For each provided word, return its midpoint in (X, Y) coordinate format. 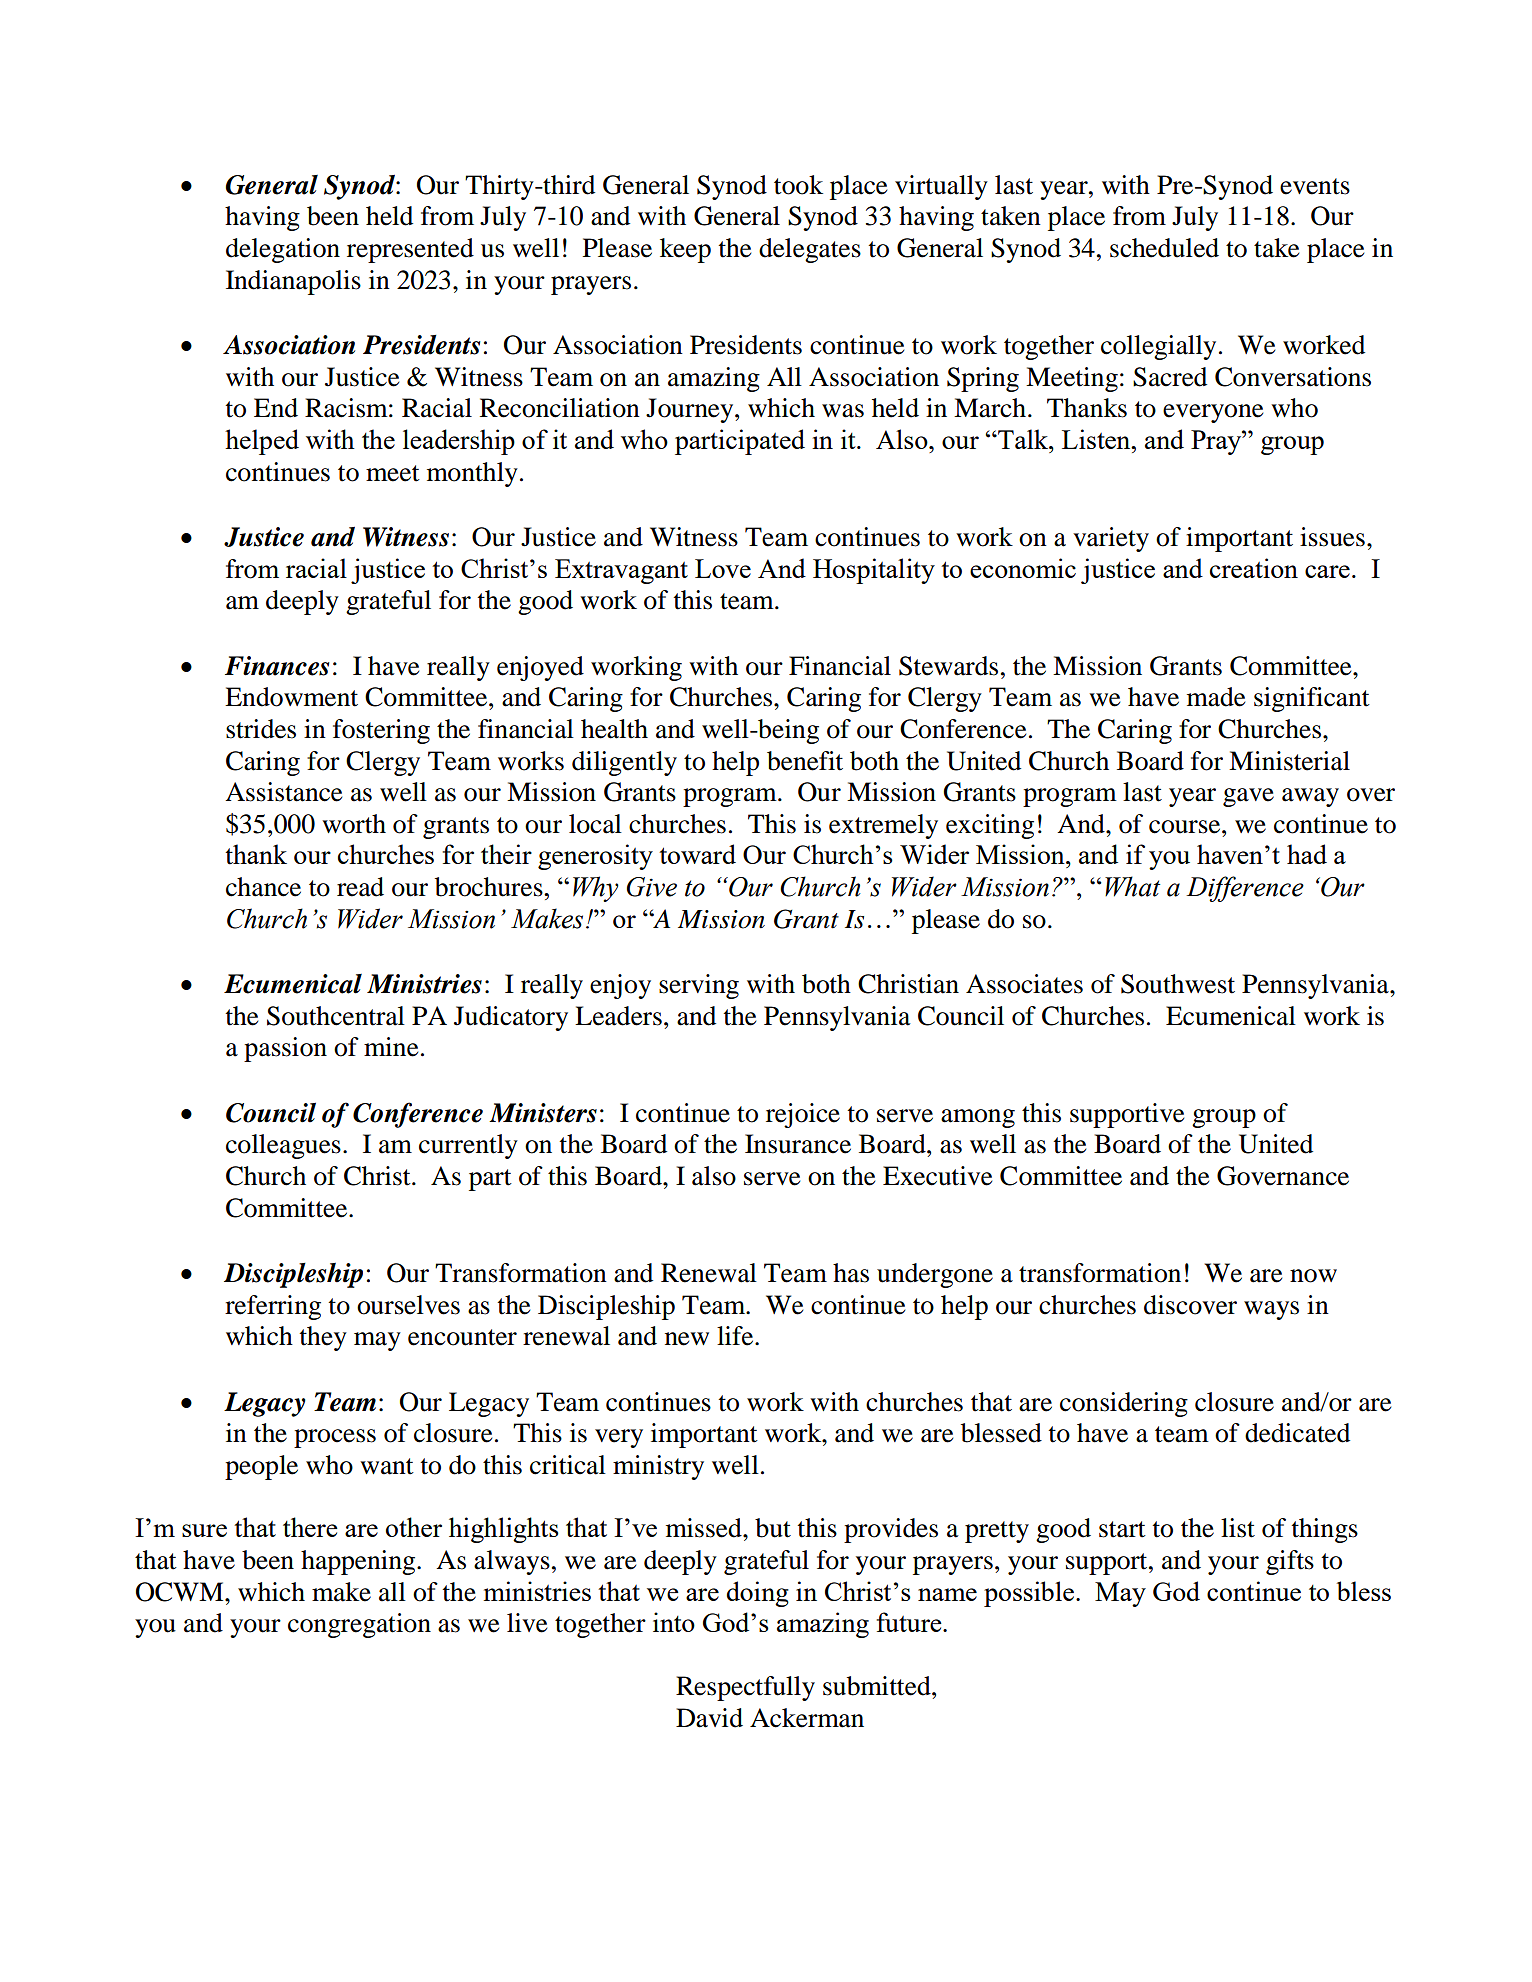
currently (468, 1146)
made (1216, 697)
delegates (810, 250)
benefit (805, 761)
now (1313, 1276)
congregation (359, 1625)
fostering (381, 731)
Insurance (798, 1144)
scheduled (1164, 248)
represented (410, 250)
